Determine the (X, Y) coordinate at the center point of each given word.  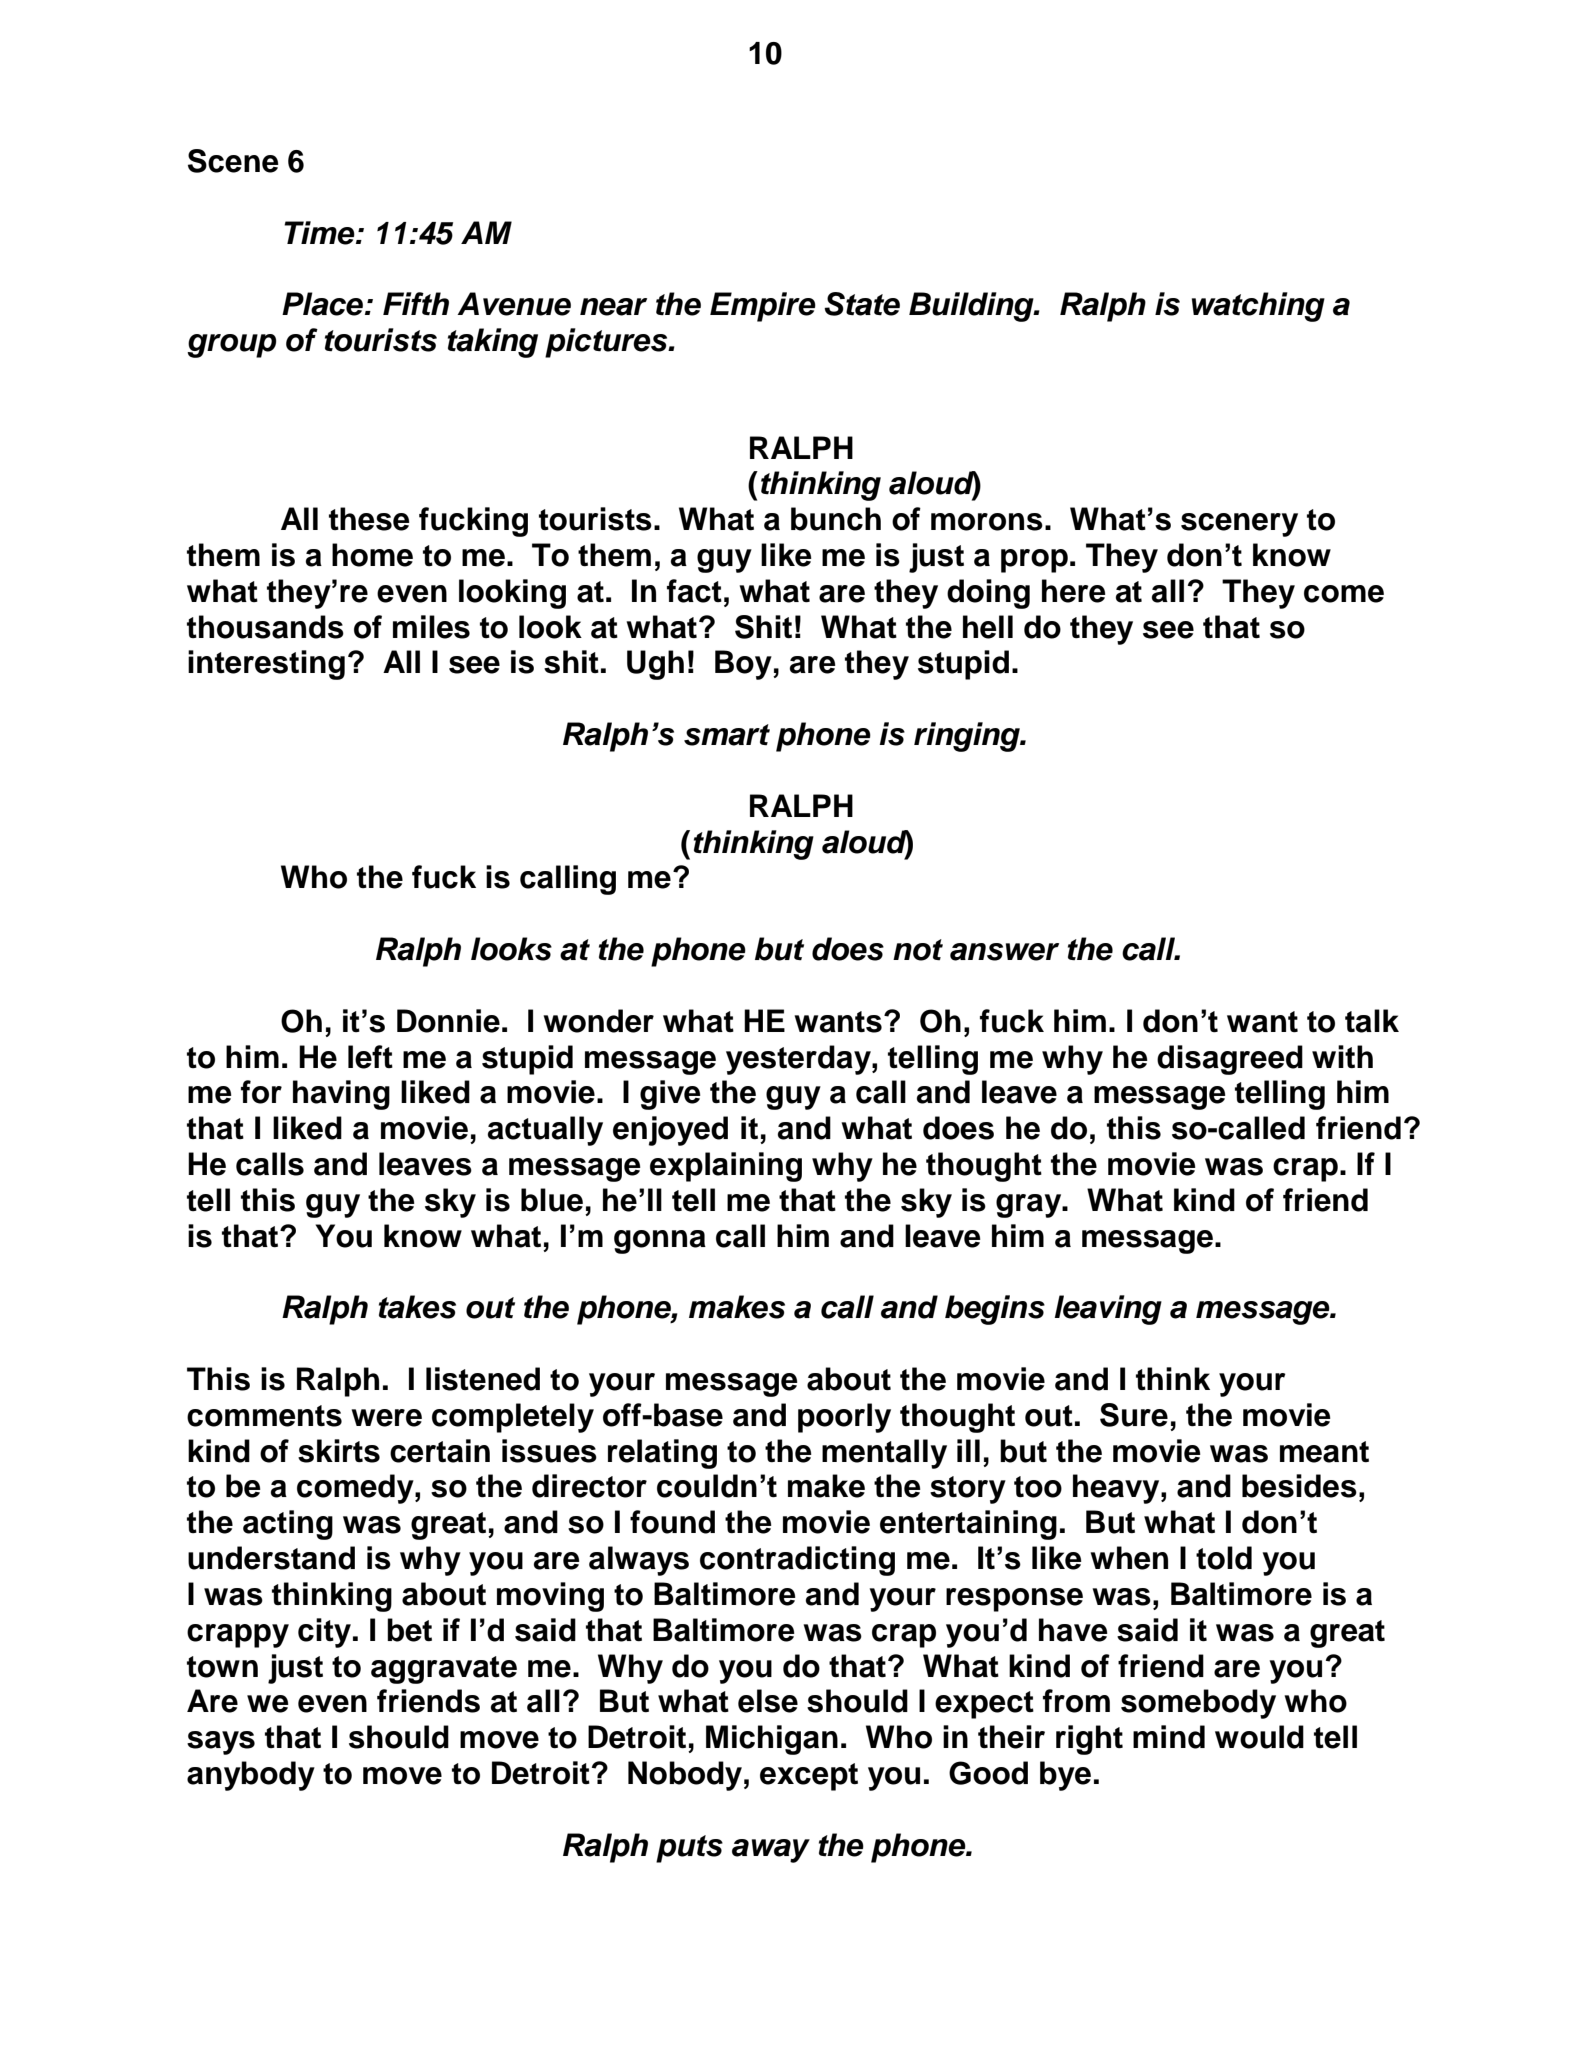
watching (1258, 307)
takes (417, 1307)
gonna (660, 1242)
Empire (763, 307)
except (809, 1777)
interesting (266, 665)
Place (324, 304)
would (1259, 1737)
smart (727, 735)
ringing (968, 737)
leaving (1108, 1310)
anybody (251, 1776)
